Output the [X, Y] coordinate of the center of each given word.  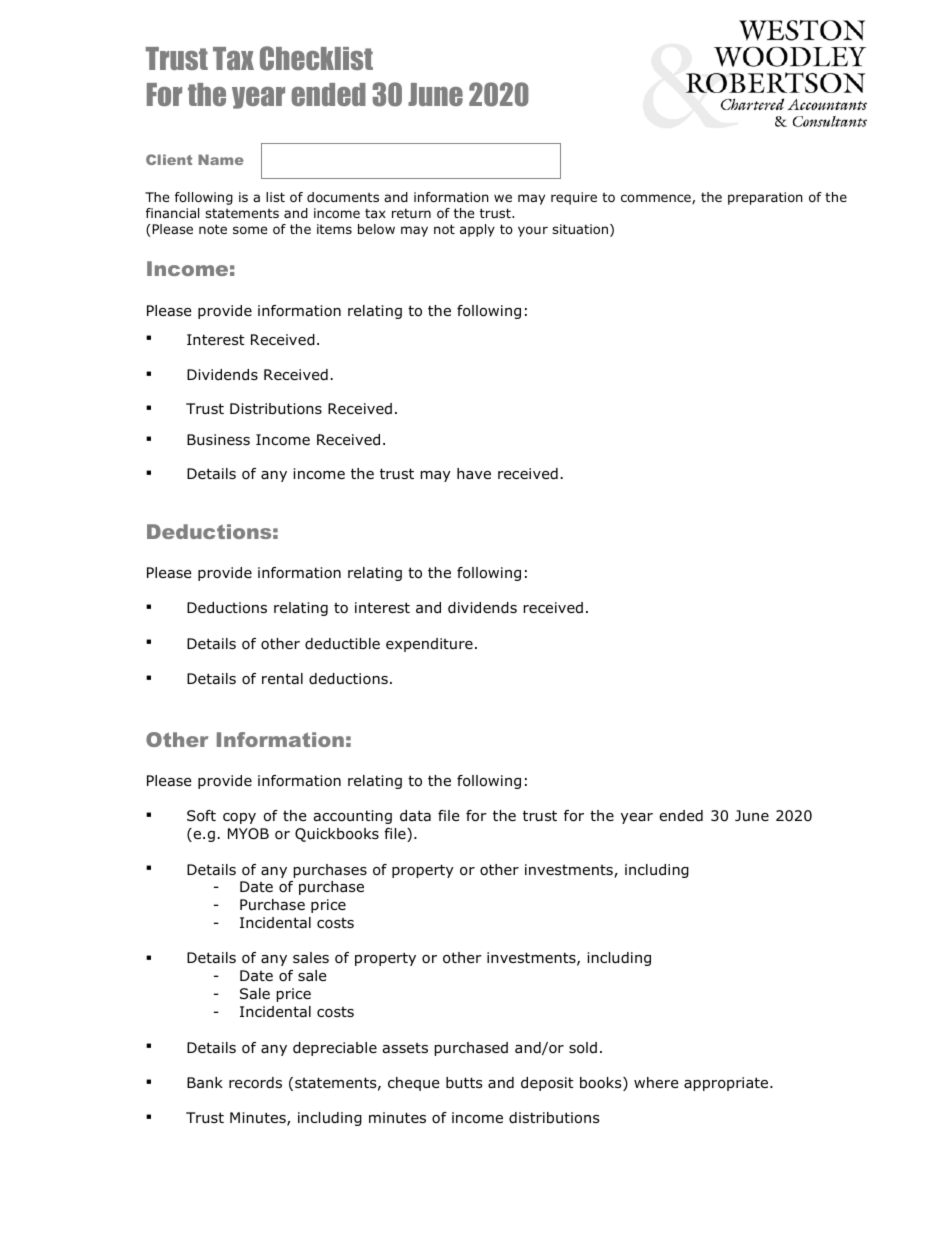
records [255, 1083]
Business [218, 440]
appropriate [727, 1084]
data [415, 816]
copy [239, 818]
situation [580, 229]
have [474, 473]
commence [657, 199]
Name [221, 159]
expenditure [429, 645]
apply [477, 230]
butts [464, 1083]
